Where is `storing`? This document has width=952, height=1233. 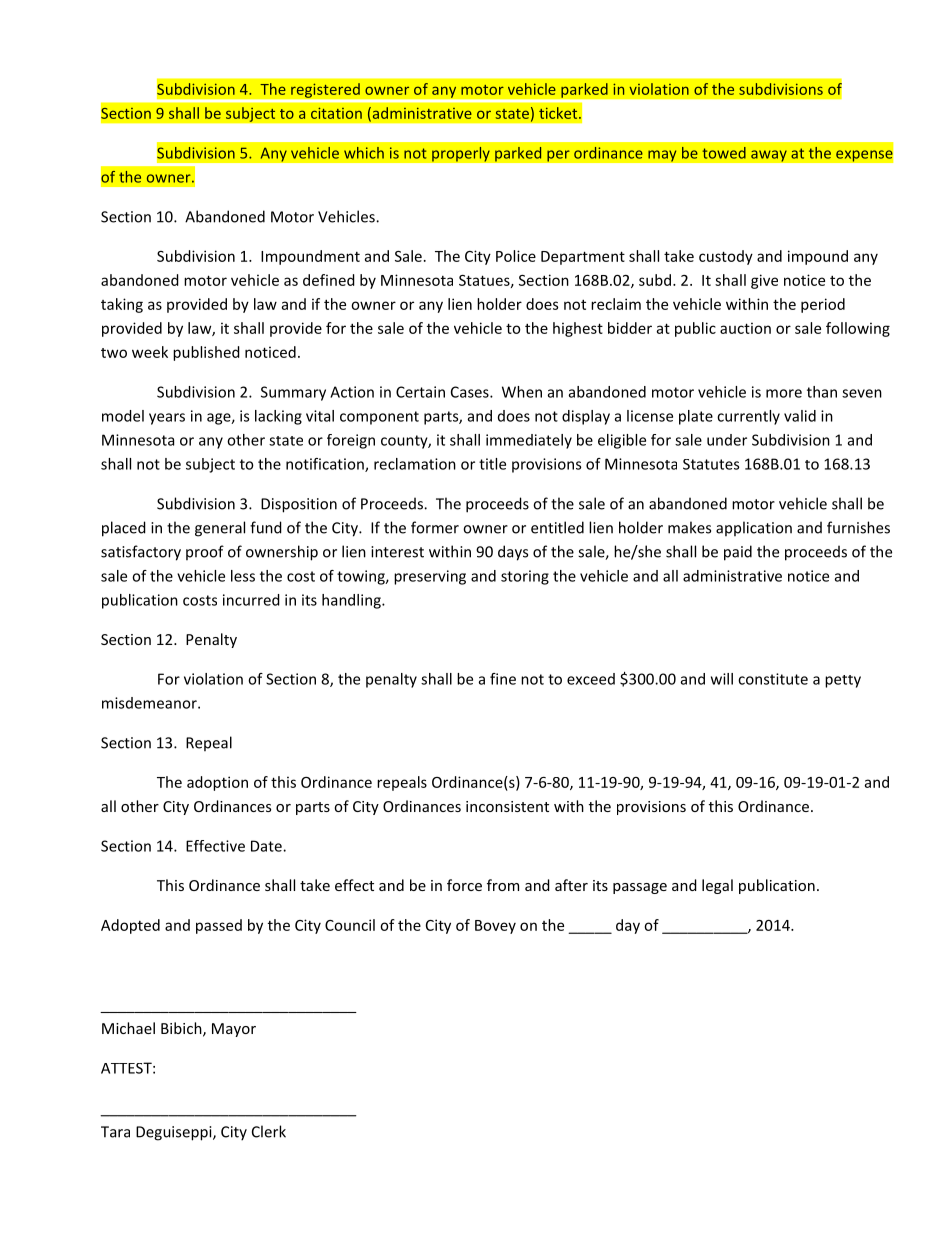 storing is located at coordinates (525, 577).
